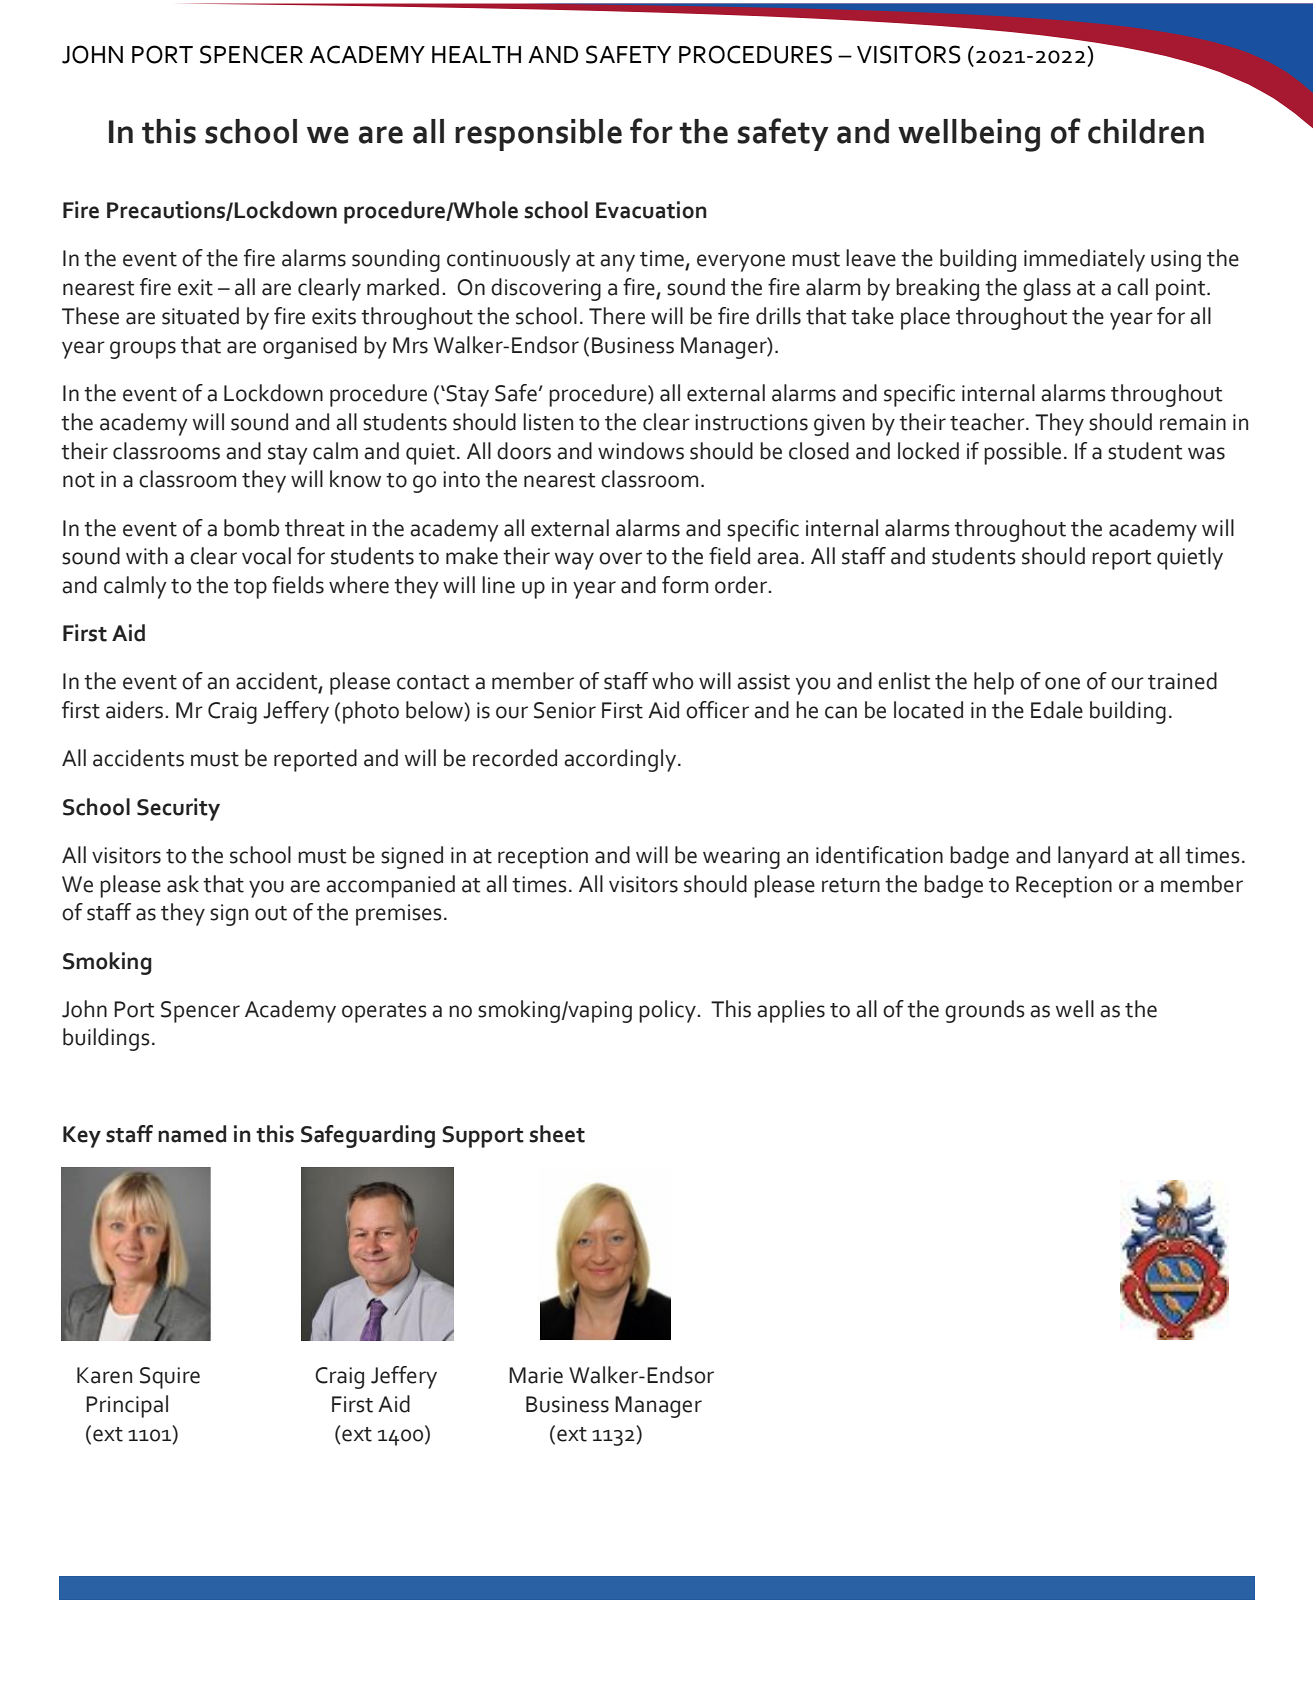  I want to click on Security, so click(178, 809).
